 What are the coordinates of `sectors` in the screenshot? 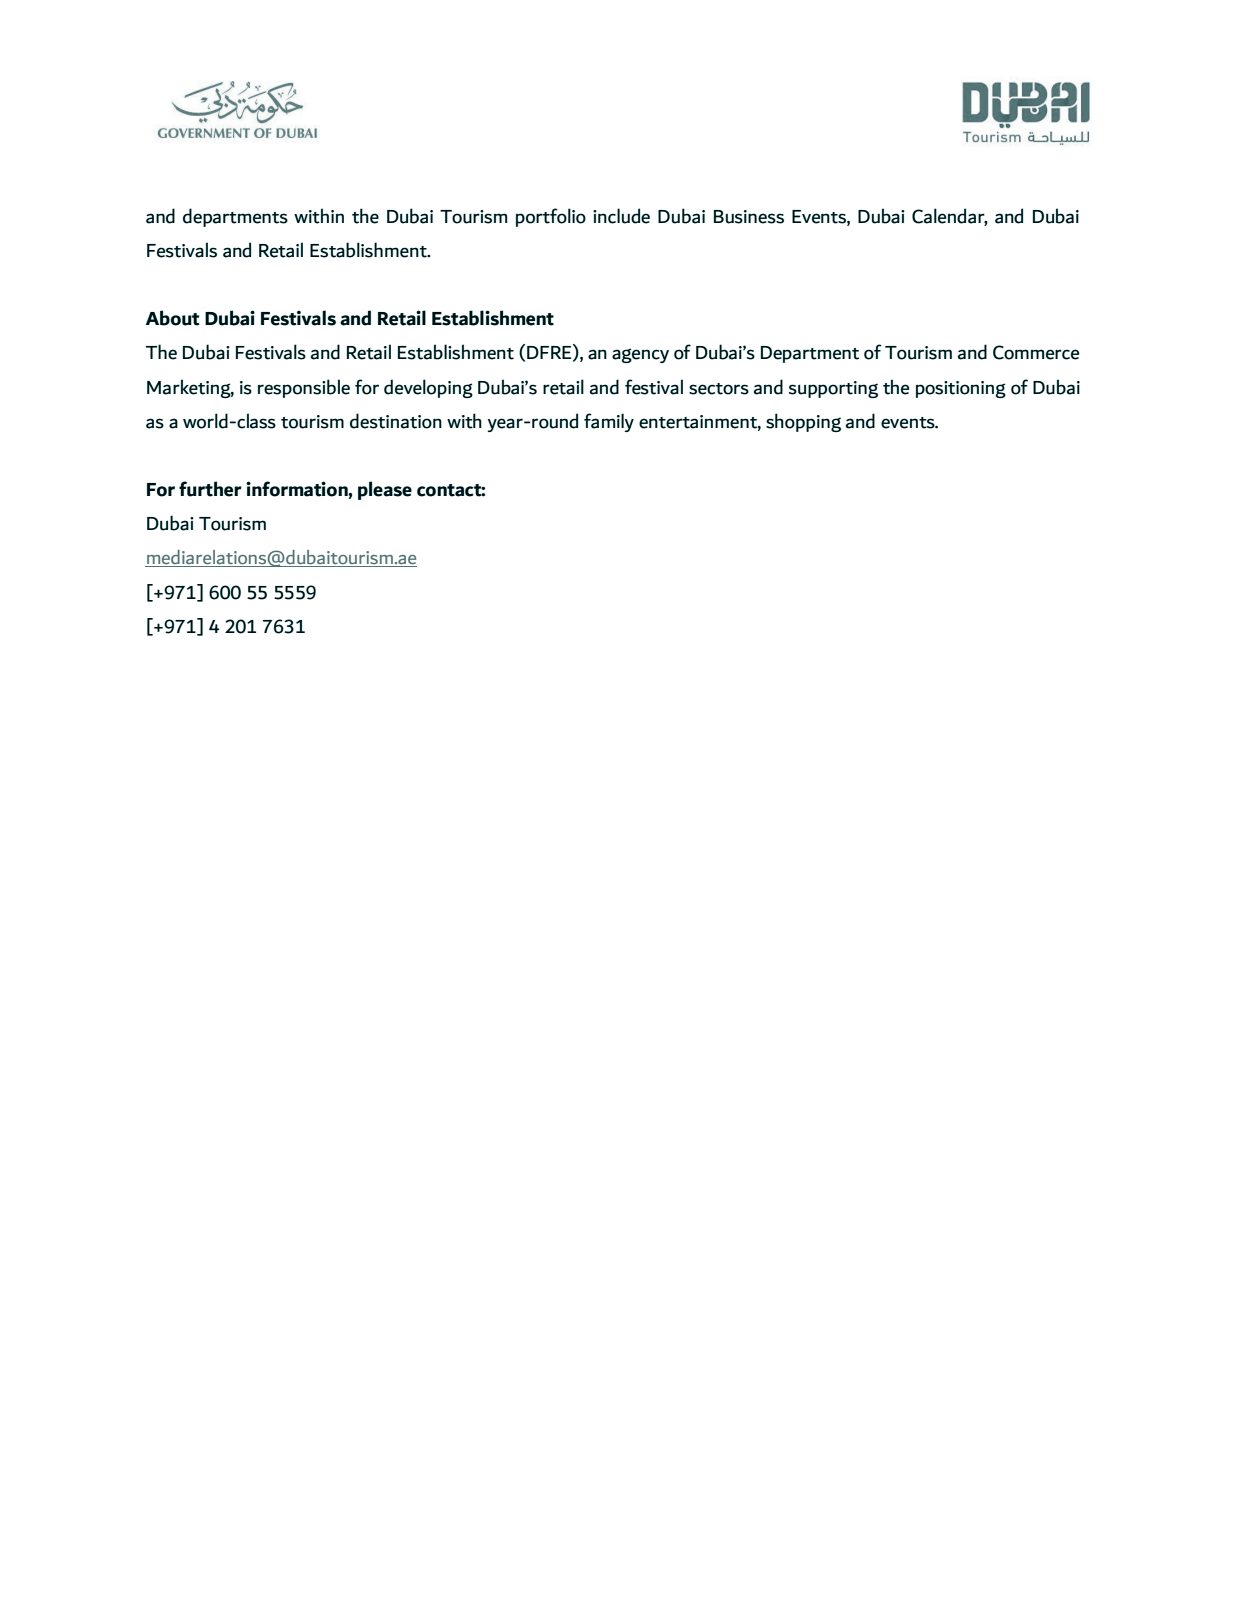 It's located at (719, 389).
